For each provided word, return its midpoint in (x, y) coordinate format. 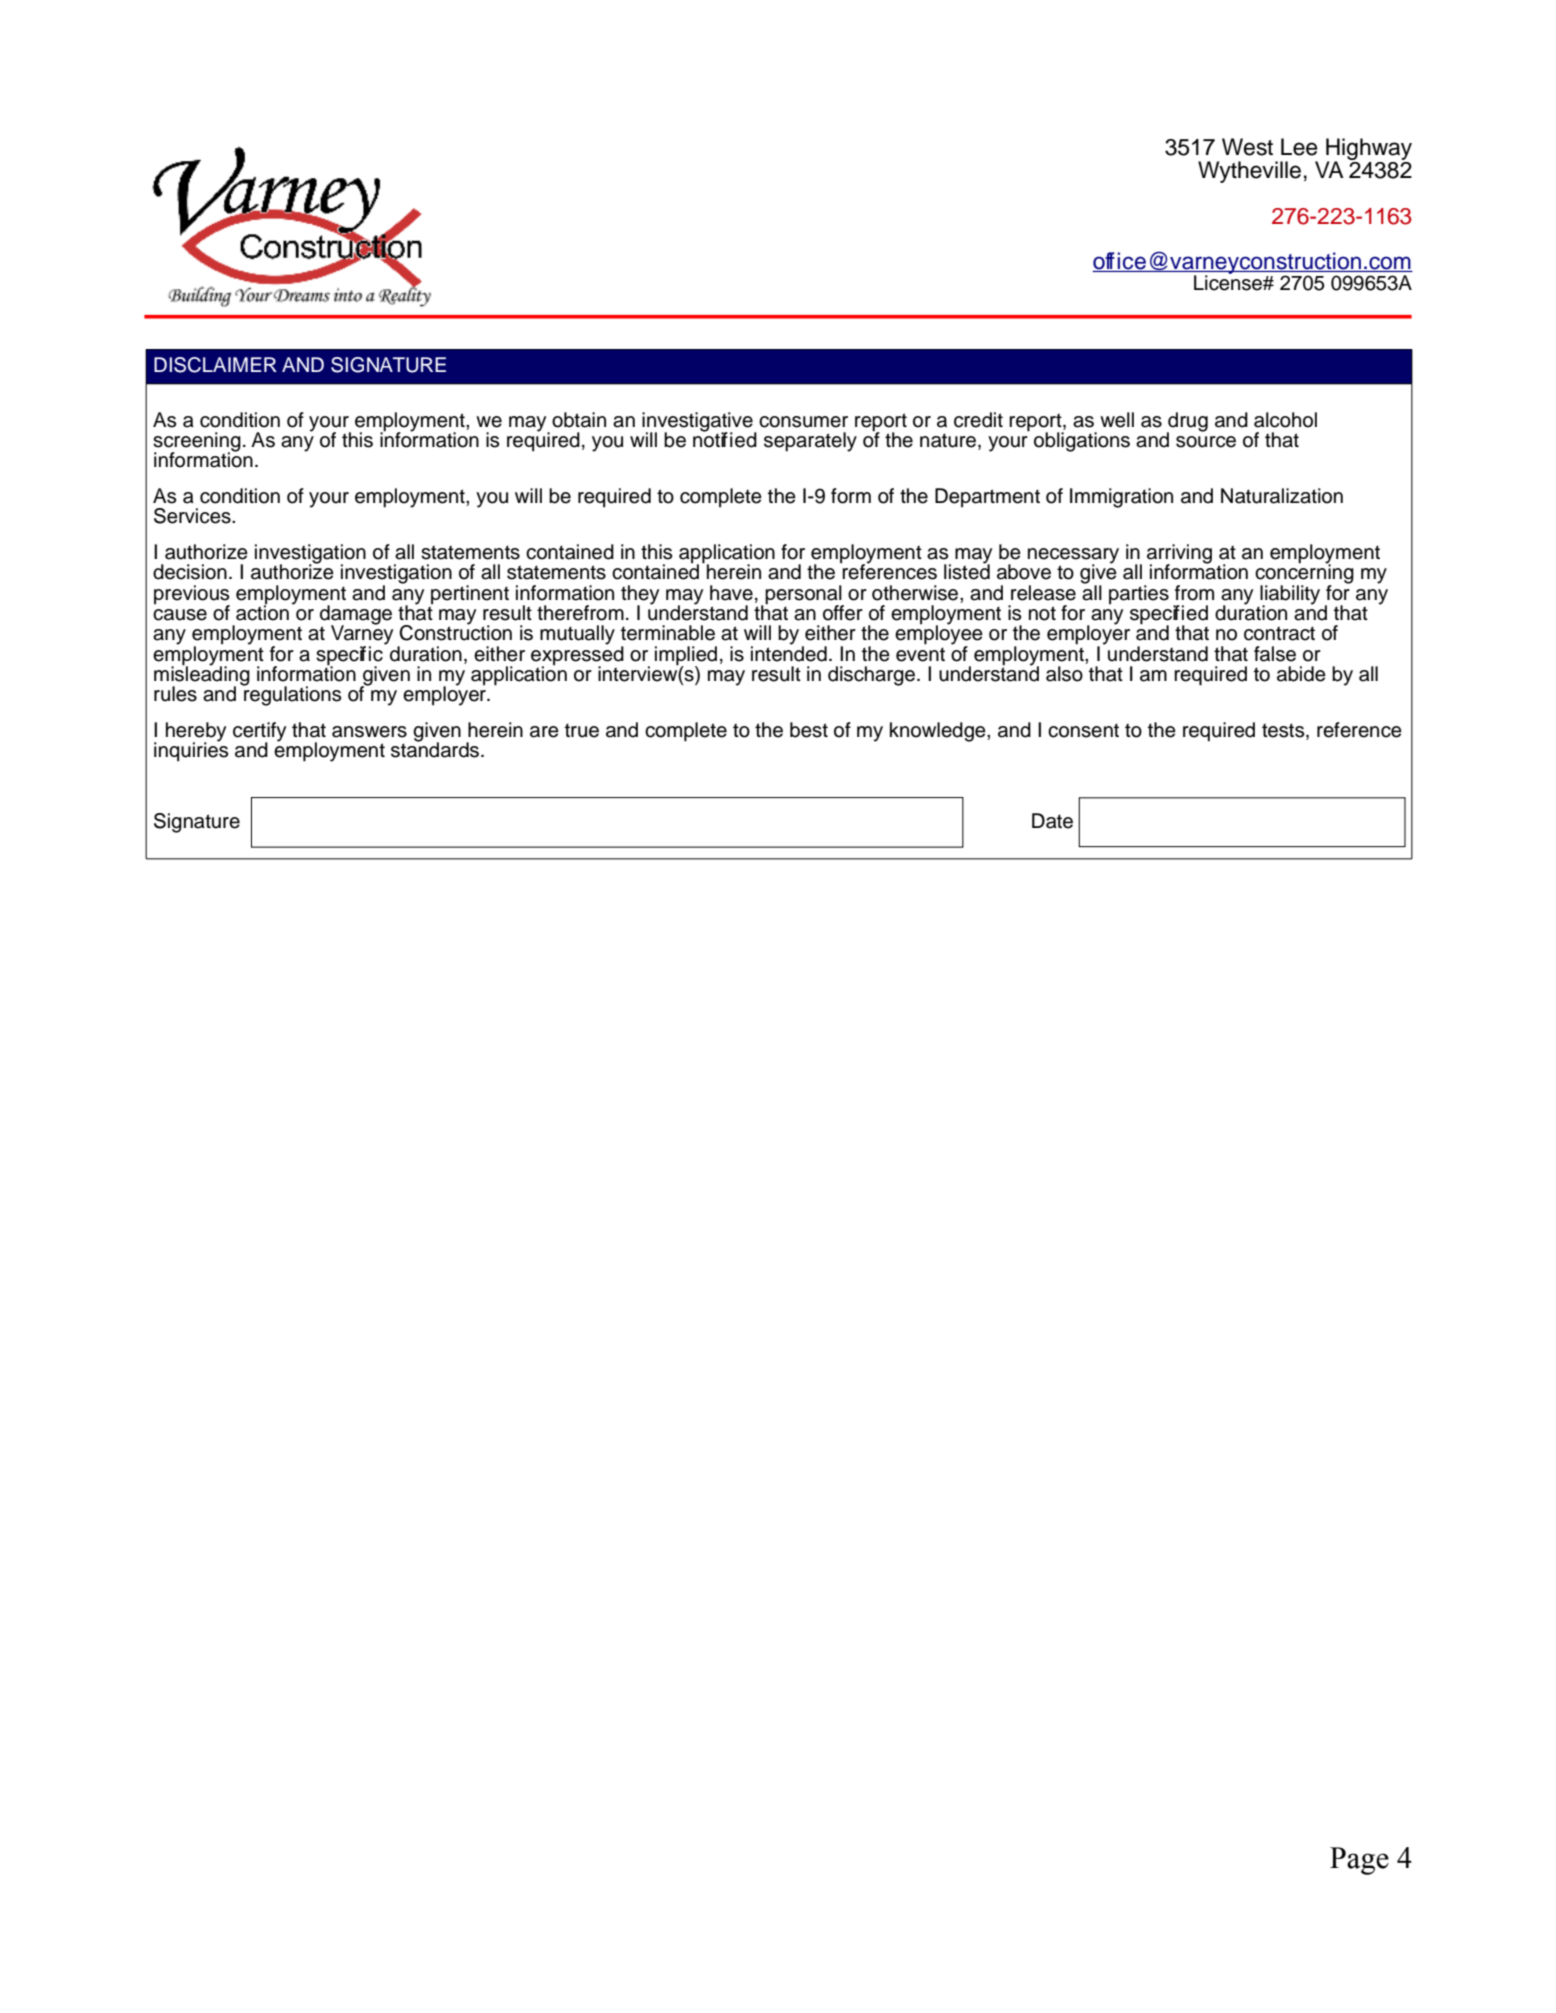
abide (1301, 674)
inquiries (191, 751)
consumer (803, 422)
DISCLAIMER (215, 365)
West (1247, 147)
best (809, 730)
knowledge (939, 732)
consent (1083, 730)
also (1064, 674)
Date (1052, 821)
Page (1359, 1861)
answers (369, 732)
